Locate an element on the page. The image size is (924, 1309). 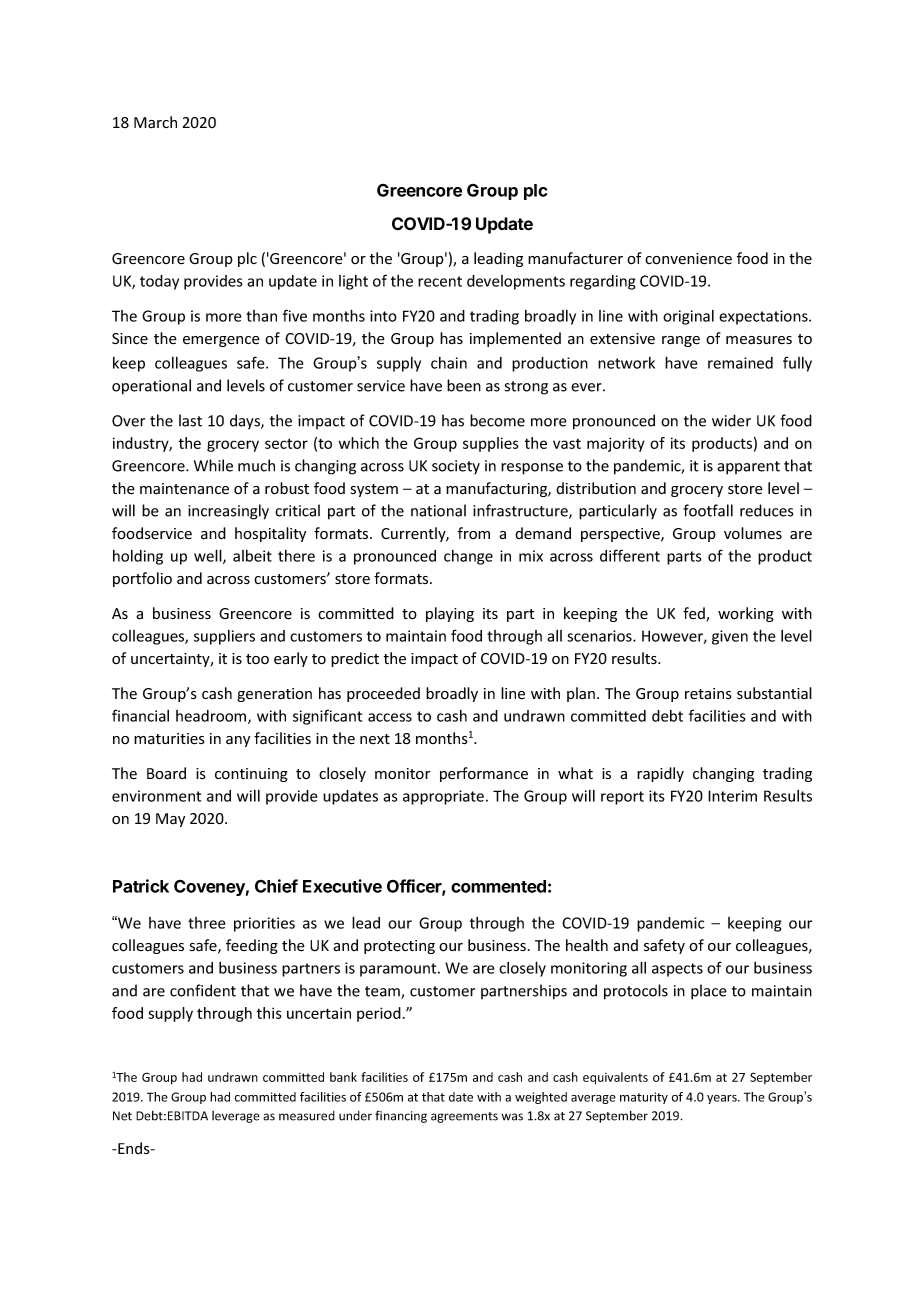
suppliers is located at coordinates (224, 637).
